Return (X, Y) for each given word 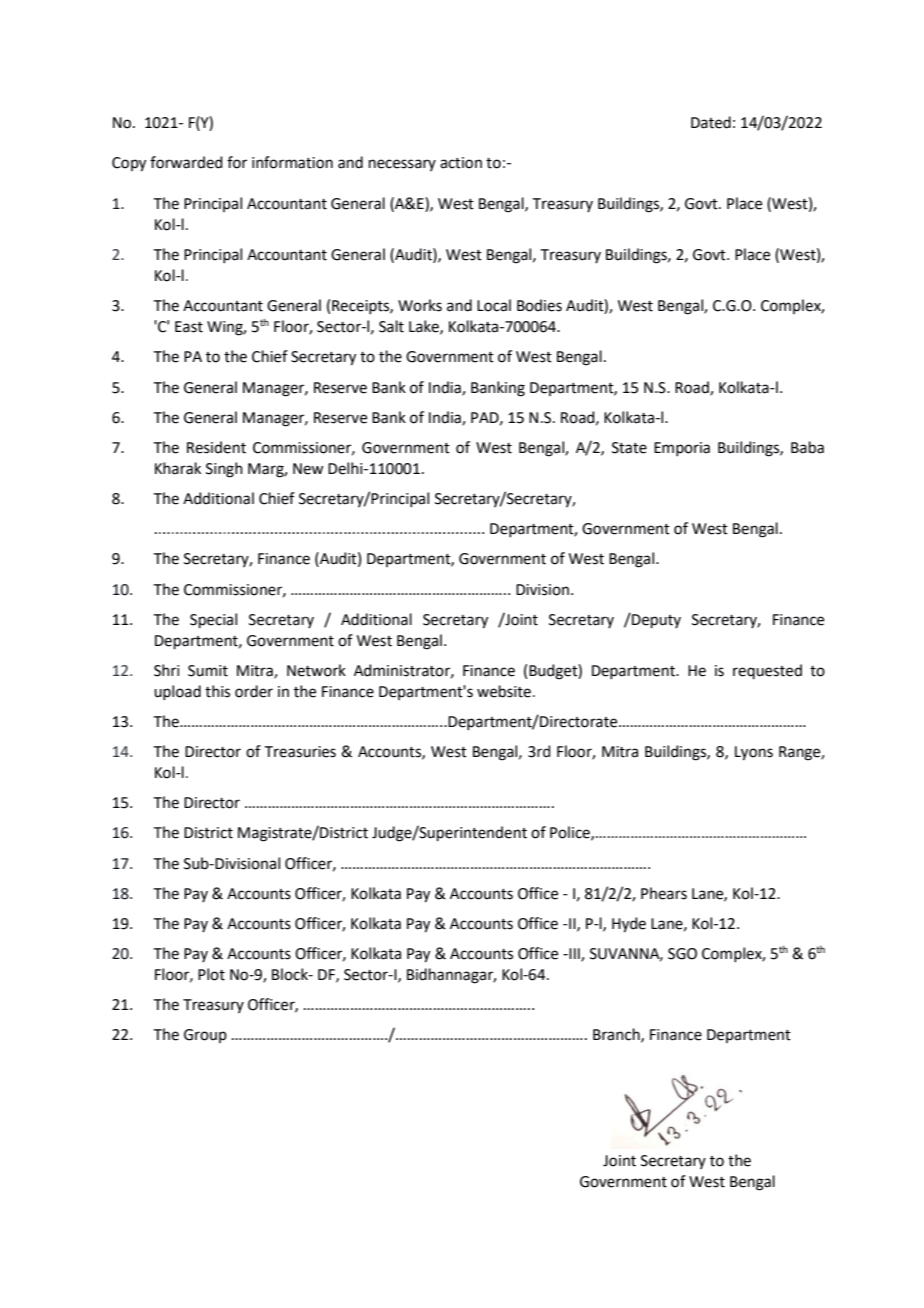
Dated (711, 122)
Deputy (655, 620)
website (504, 691)
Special (213, 620)
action (461, 163)
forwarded (186, 162)
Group (205, 1036)
